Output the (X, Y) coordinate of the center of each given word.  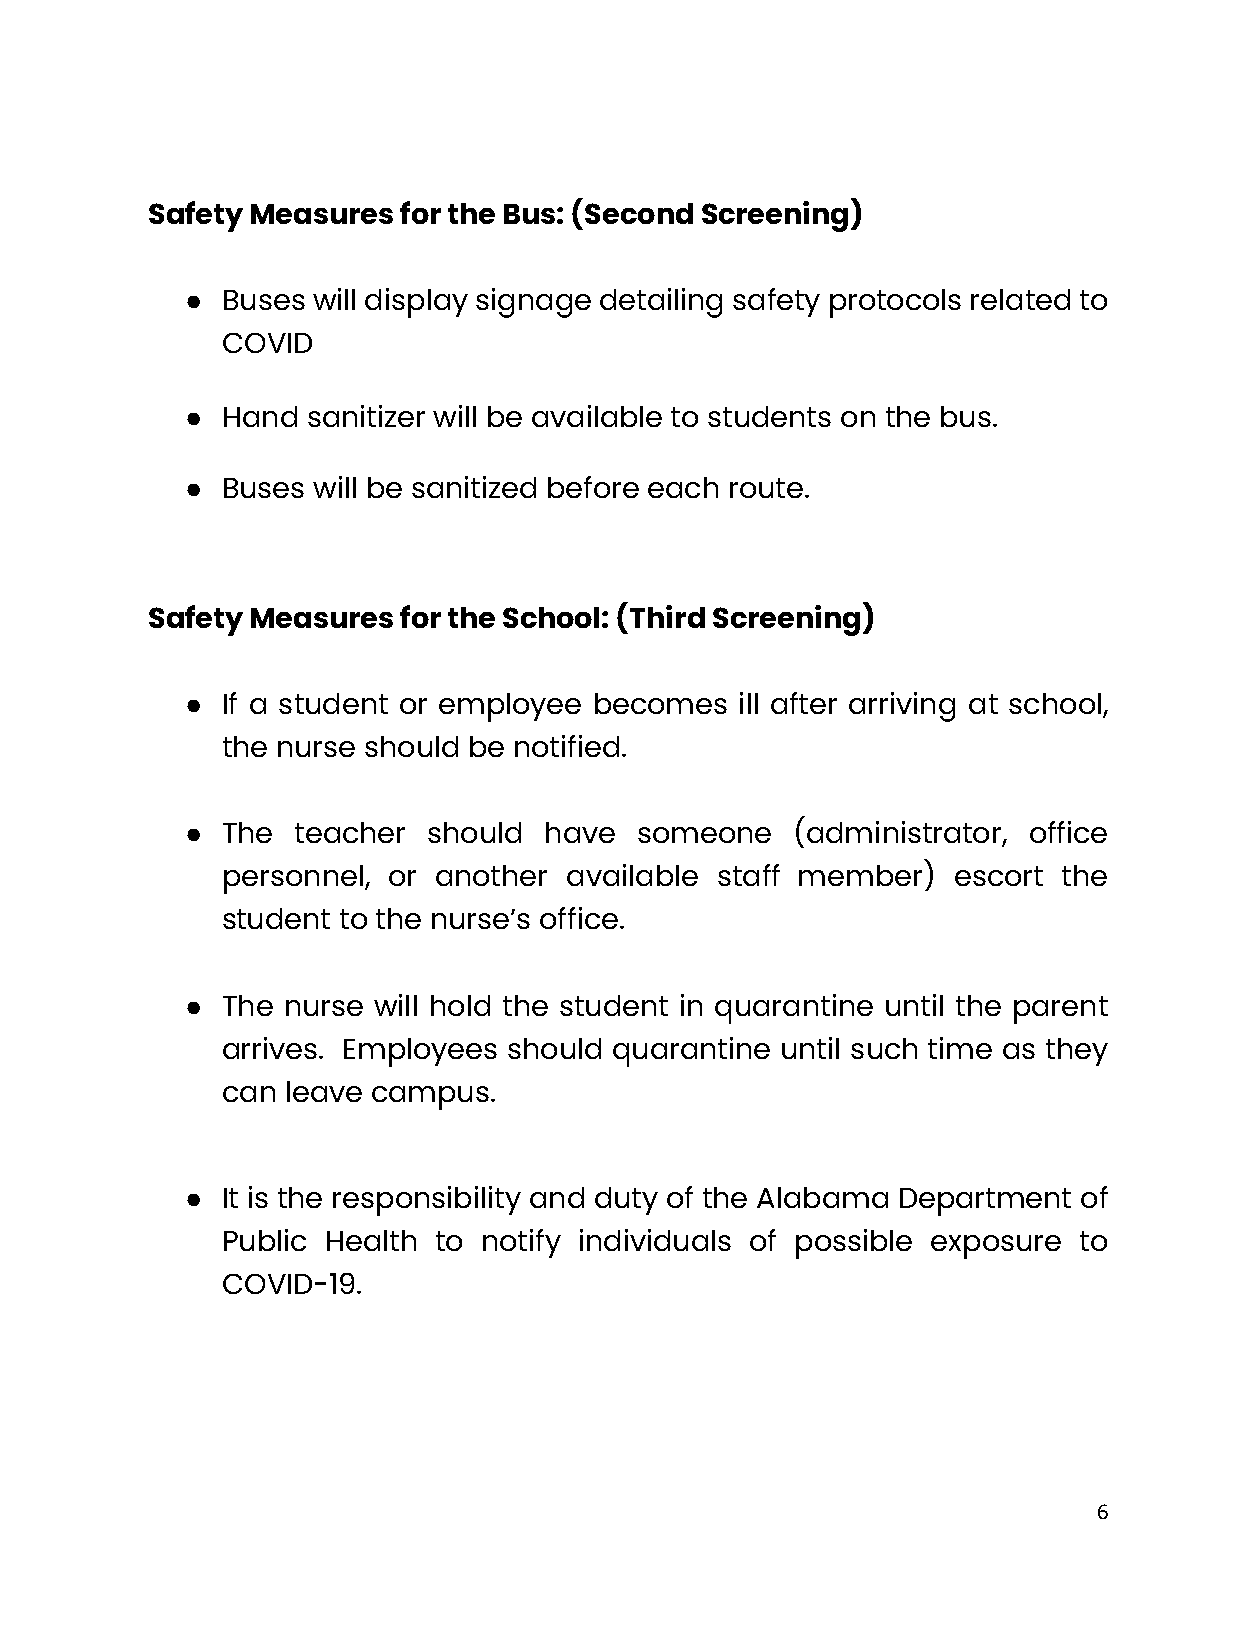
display (416, 303)
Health (371, 1240)
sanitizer (366, 416)
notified (567, 746)
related (1020, 299)
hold (460, 1005)
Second (639, 213)
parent (1061, 1010)
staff (749, 875)
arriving (902, 707)
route (766, 488)
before (593, 487)
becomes (661, 703)
